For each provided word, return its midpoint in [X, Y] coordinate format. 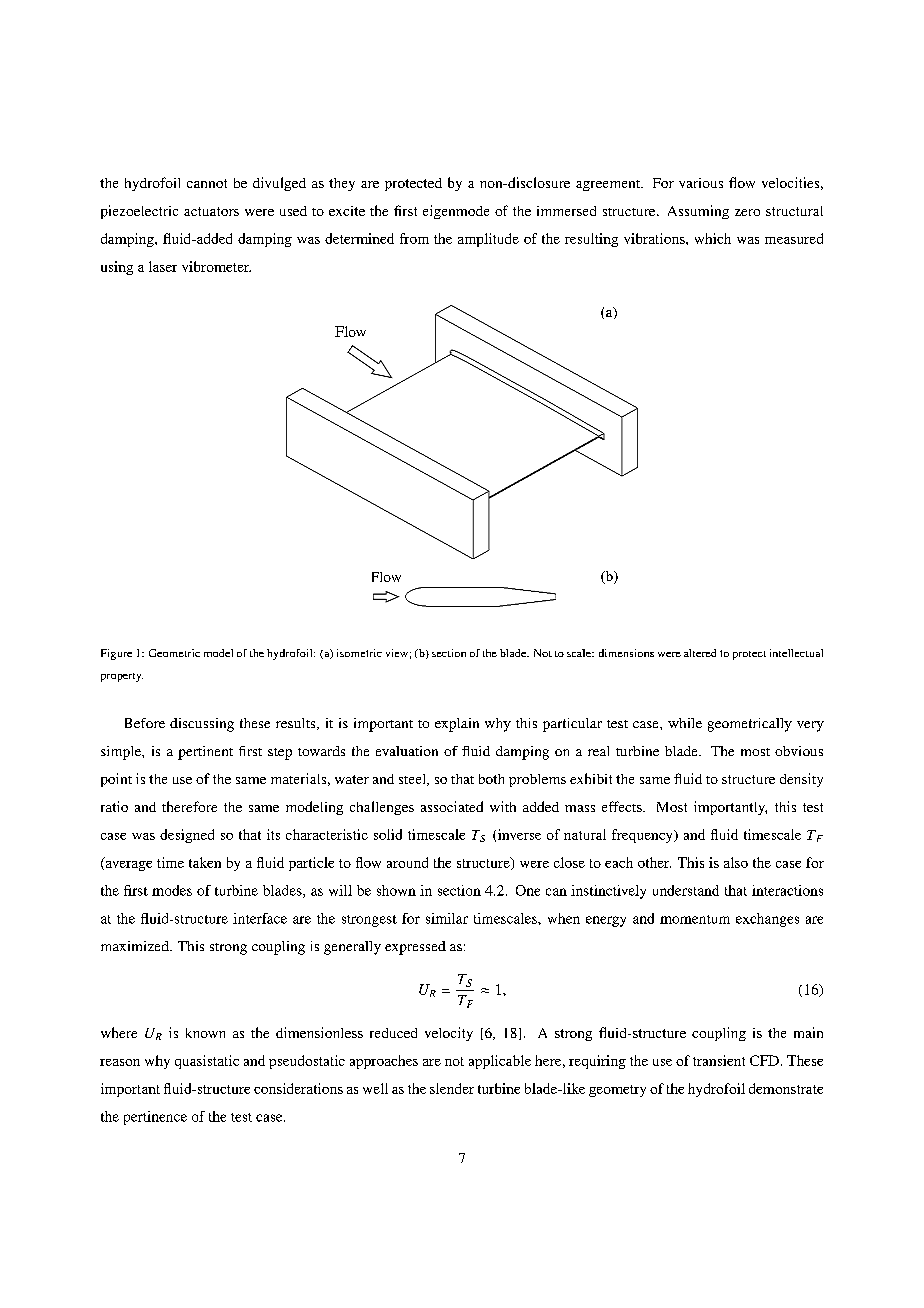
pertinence [155, 1118]
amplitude [488, 240]
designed [187, 836]
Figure [116, 654]
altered [700, 653]
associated [452, 806]
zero [747, 212]
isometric [359, 653]
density [801, 780]
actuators [211, 211]
